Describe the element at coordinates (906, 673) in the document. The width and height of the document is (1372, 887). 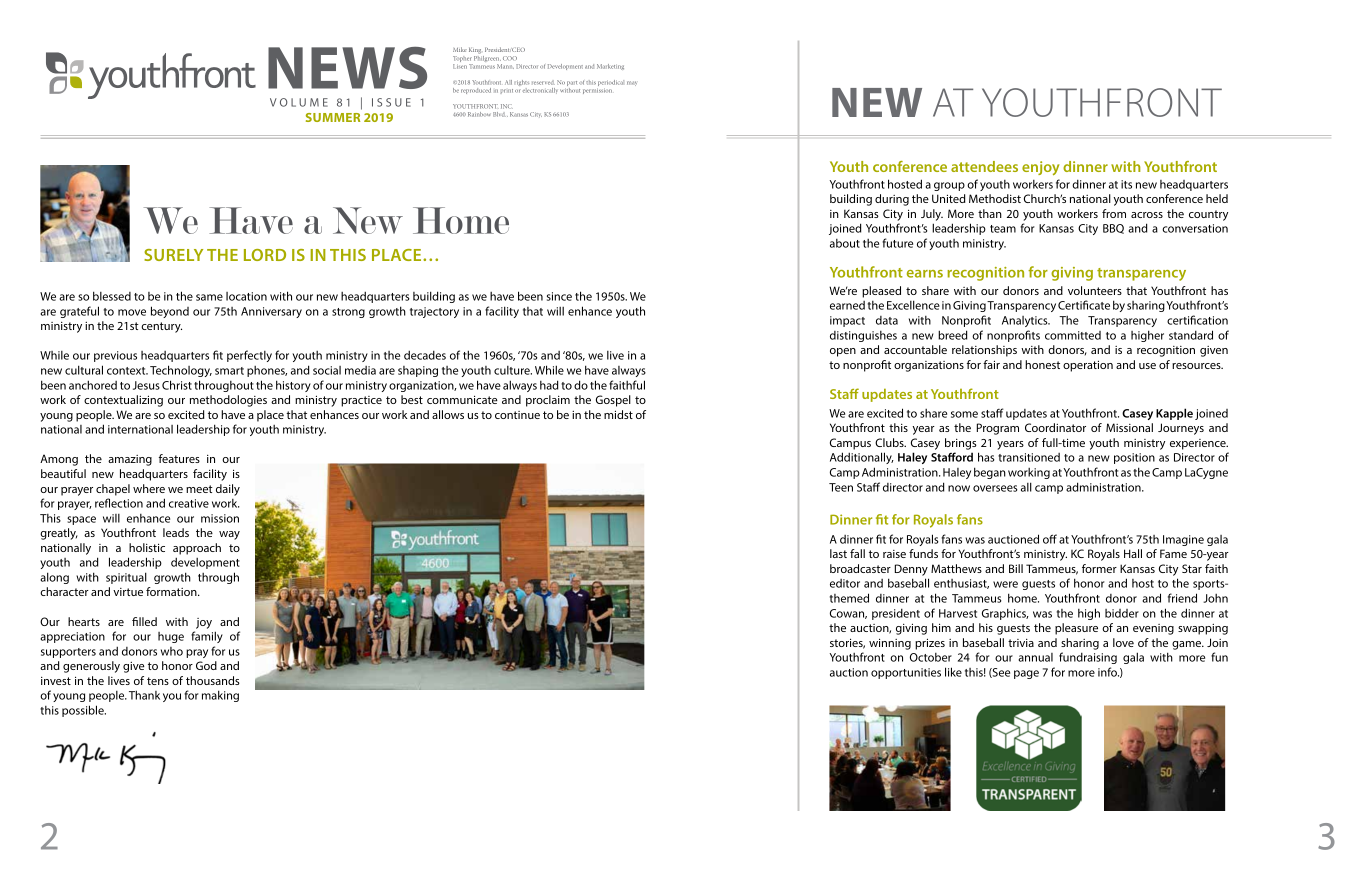
I see `opportunities` at that location.
